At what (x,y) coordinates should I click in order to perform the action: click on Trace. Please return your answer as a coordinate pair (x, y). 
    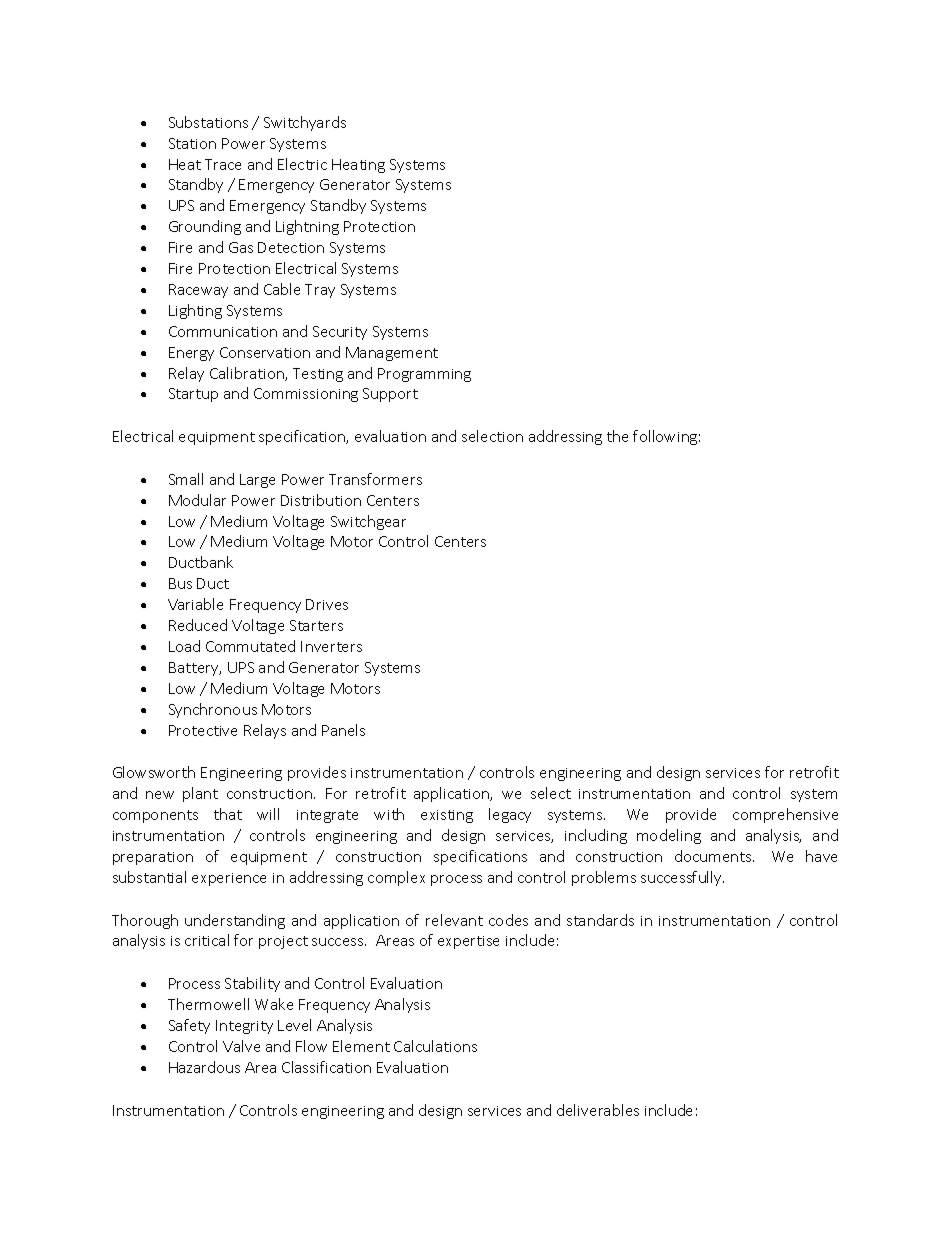
    Looking at the image, I should click on (223, 164).
